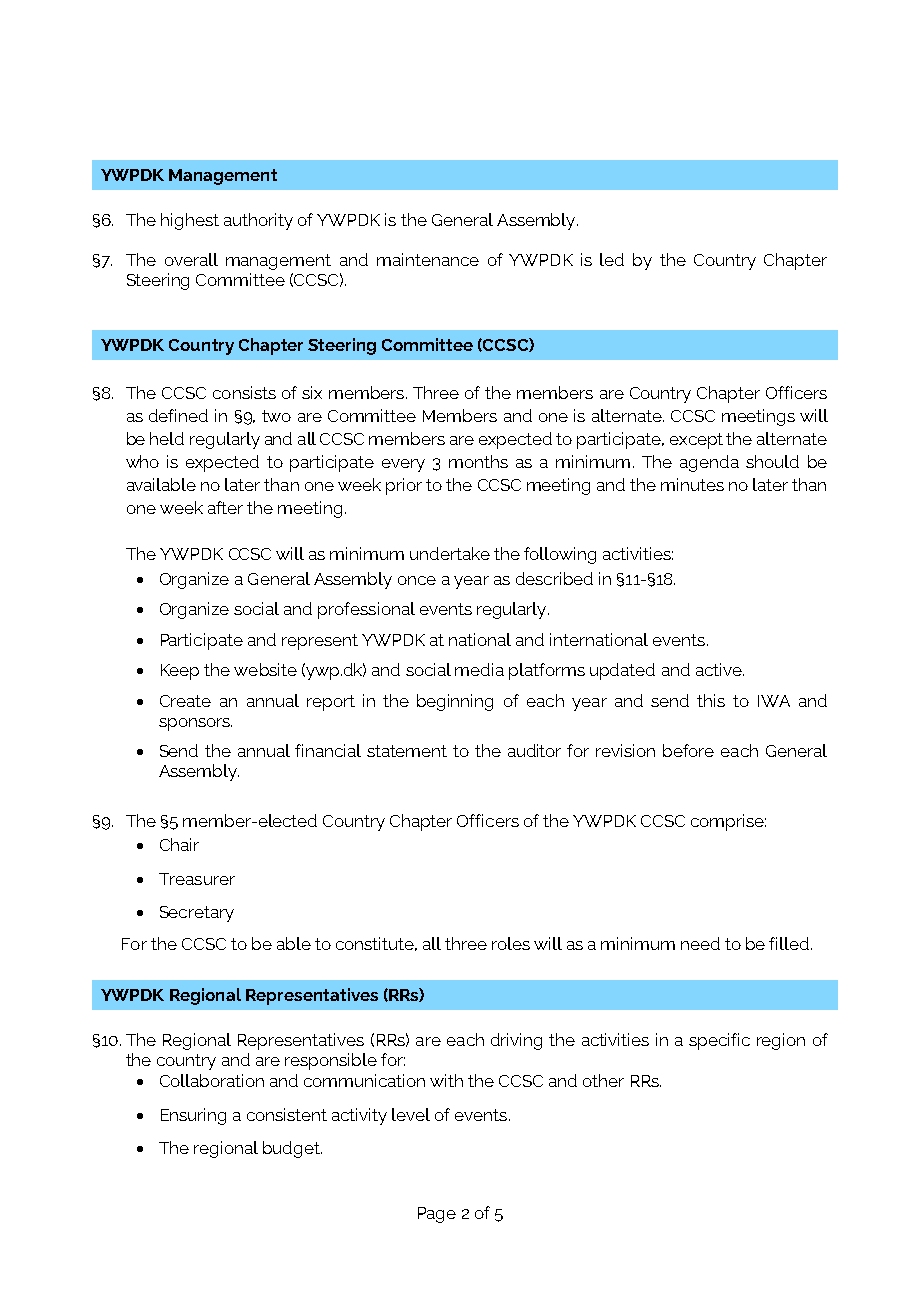 The width and height of the screenshot is (924, 1308). Describe the element at coordinates (428, 259) in the screenshot. I see `maintenance` at that location.
